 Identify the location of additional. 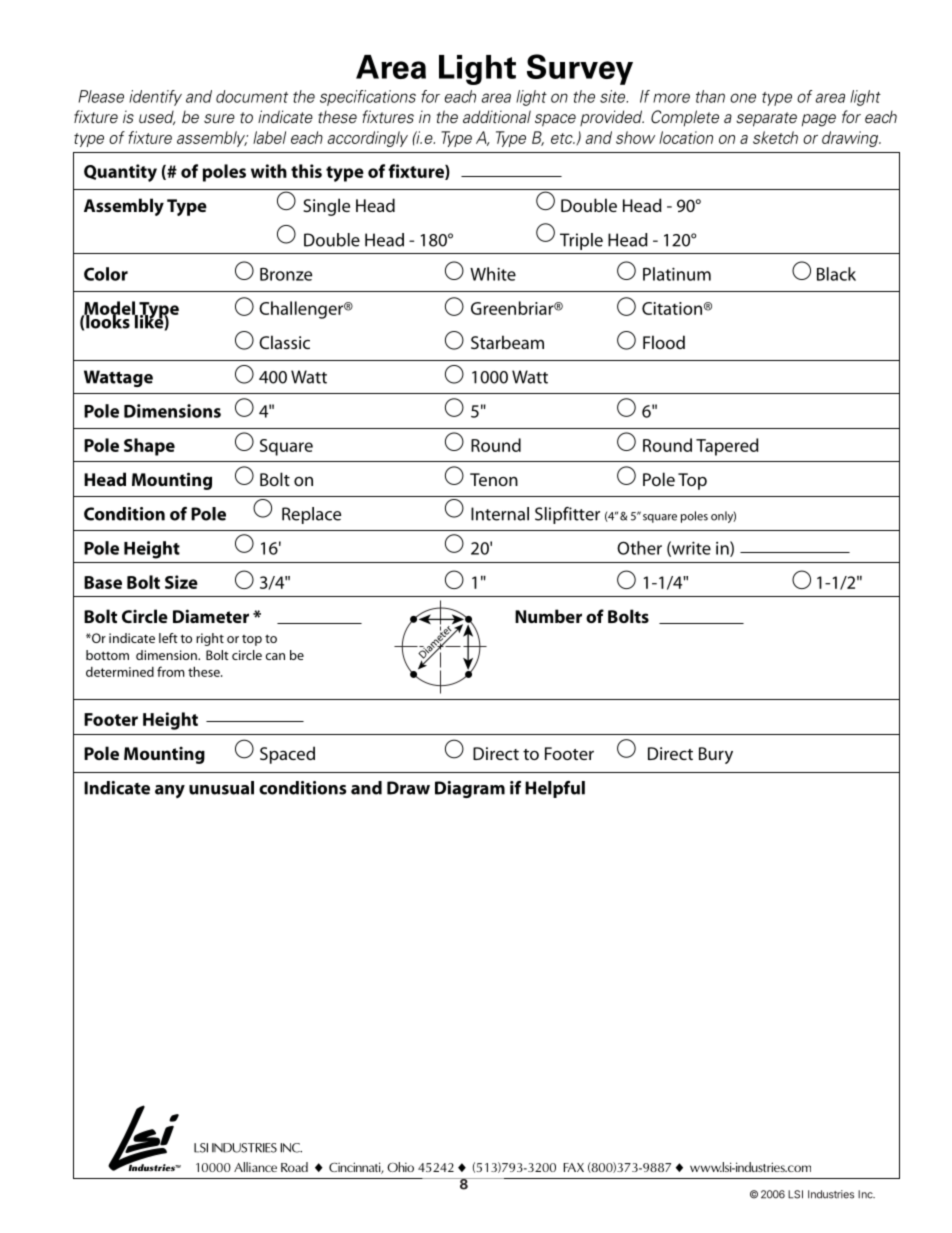
(497, 117).
